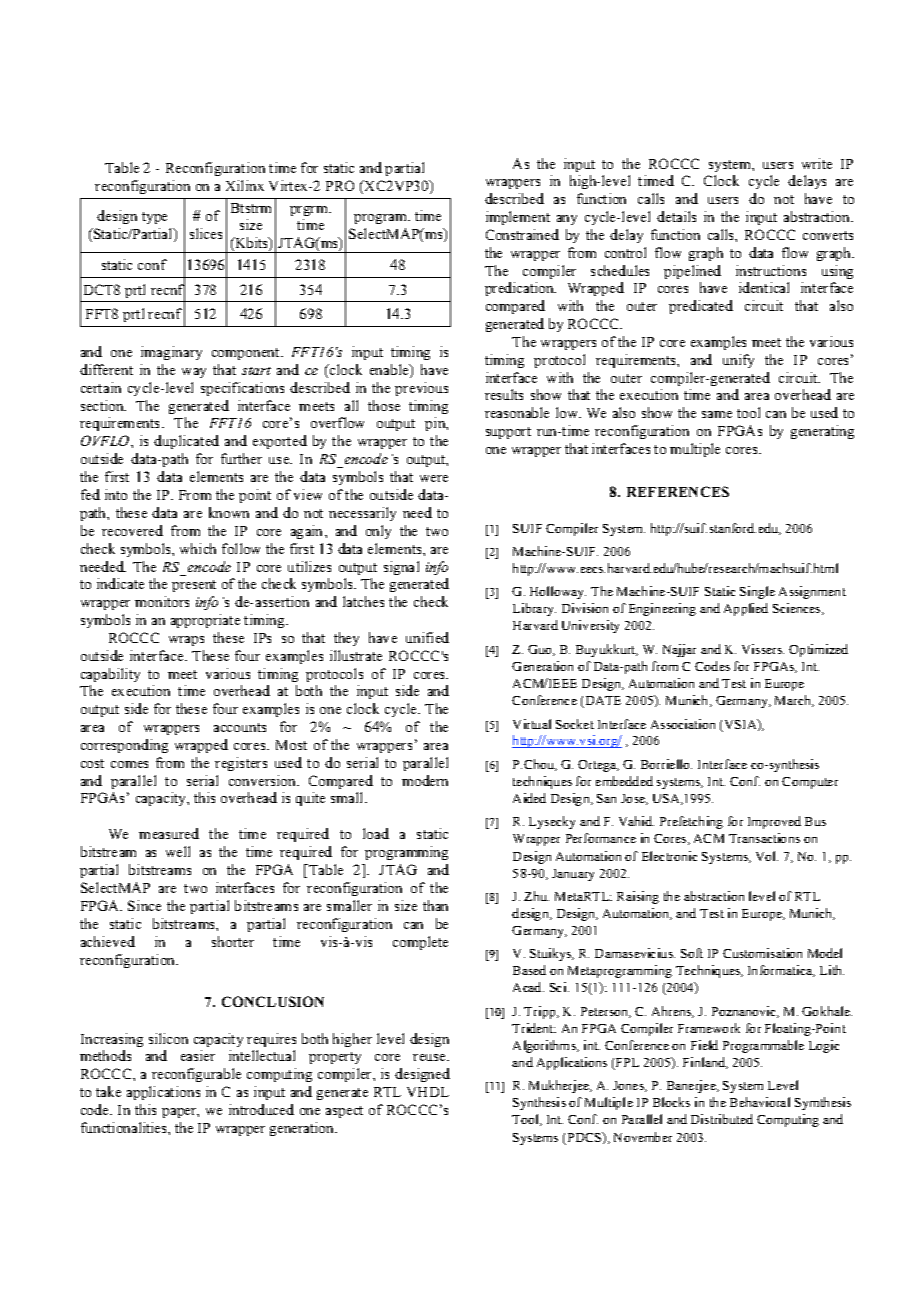  What do you see at coordinates (746, 609) in the page?
I see `Applied` at bounding box center [746, 609].
